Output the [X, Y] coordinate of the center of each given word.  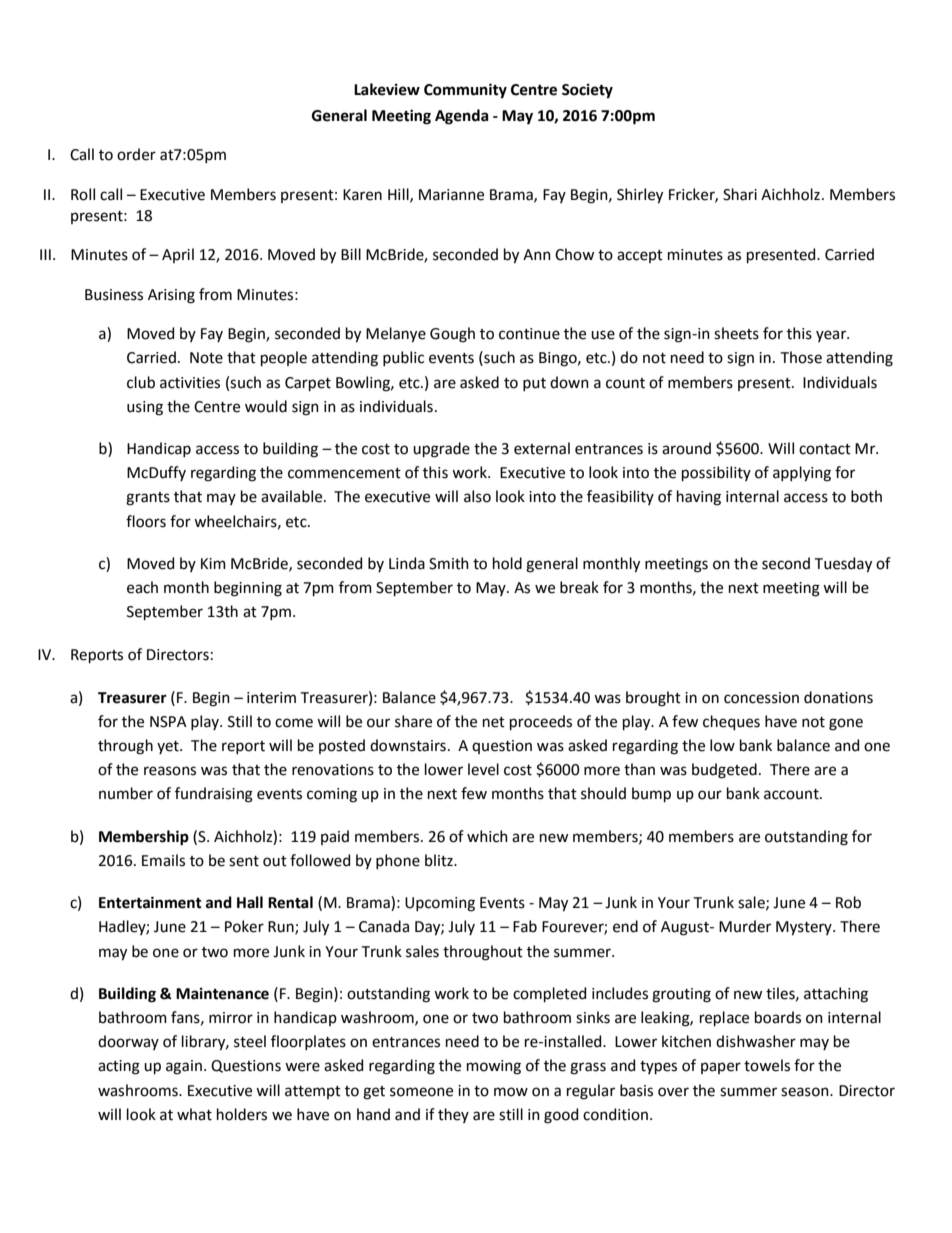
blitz [440, 860]
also [477, 496]
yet [169, 747]
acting [119, 1067]
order [136, 154]
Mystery [805, 928]
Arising [171, 296]
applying [802, 474]
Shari [740, 194]
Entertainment [150, 902]
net [494, 722]
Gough [452, 335]
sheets [736, 333]
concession [761, 698]
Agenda [462, 117]
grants [148, 499]
